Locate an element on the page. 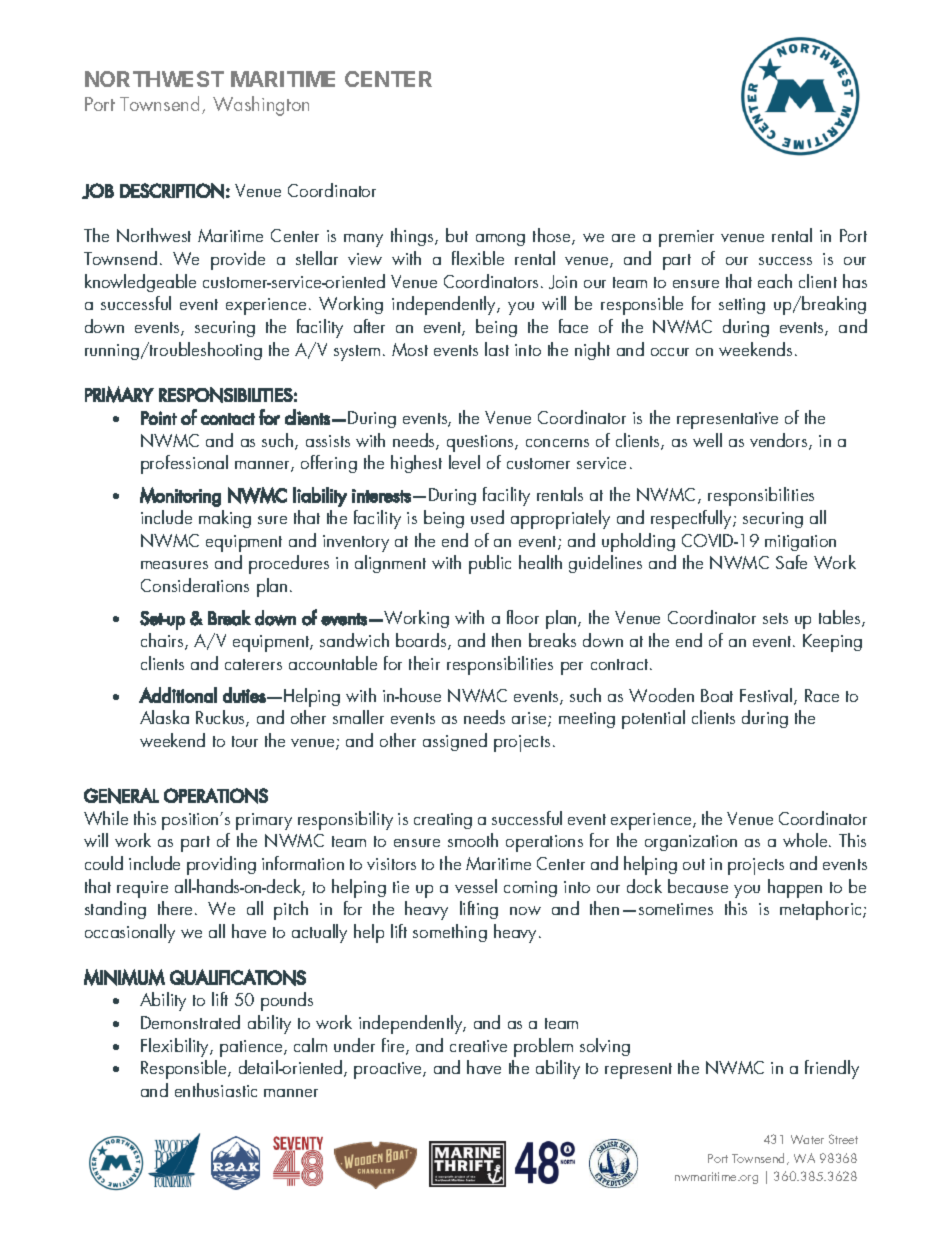  assigned is located at coordinates (455, 742).
